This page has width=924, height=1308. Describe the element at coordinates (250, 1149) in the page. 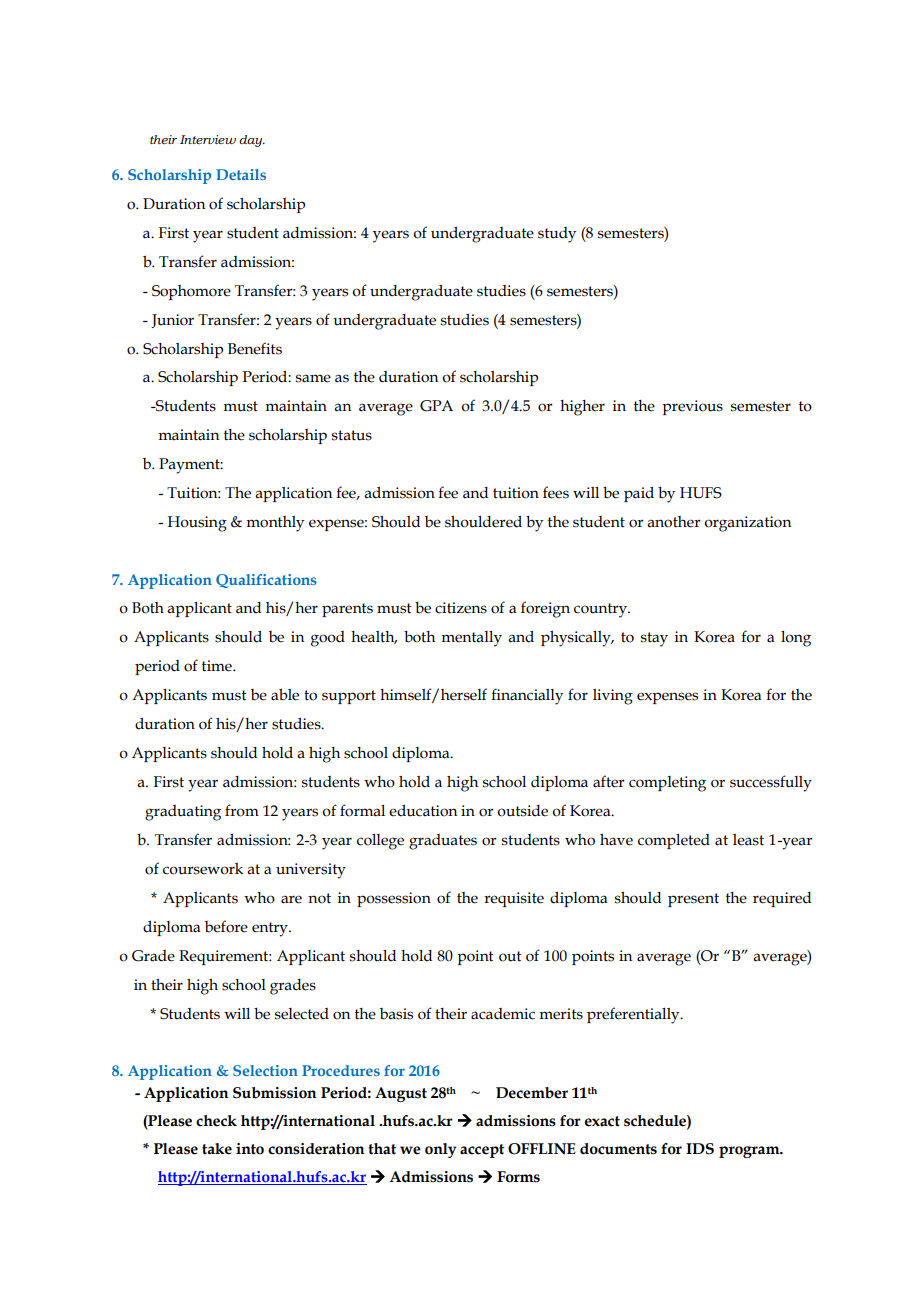

I see `into` at that location.
